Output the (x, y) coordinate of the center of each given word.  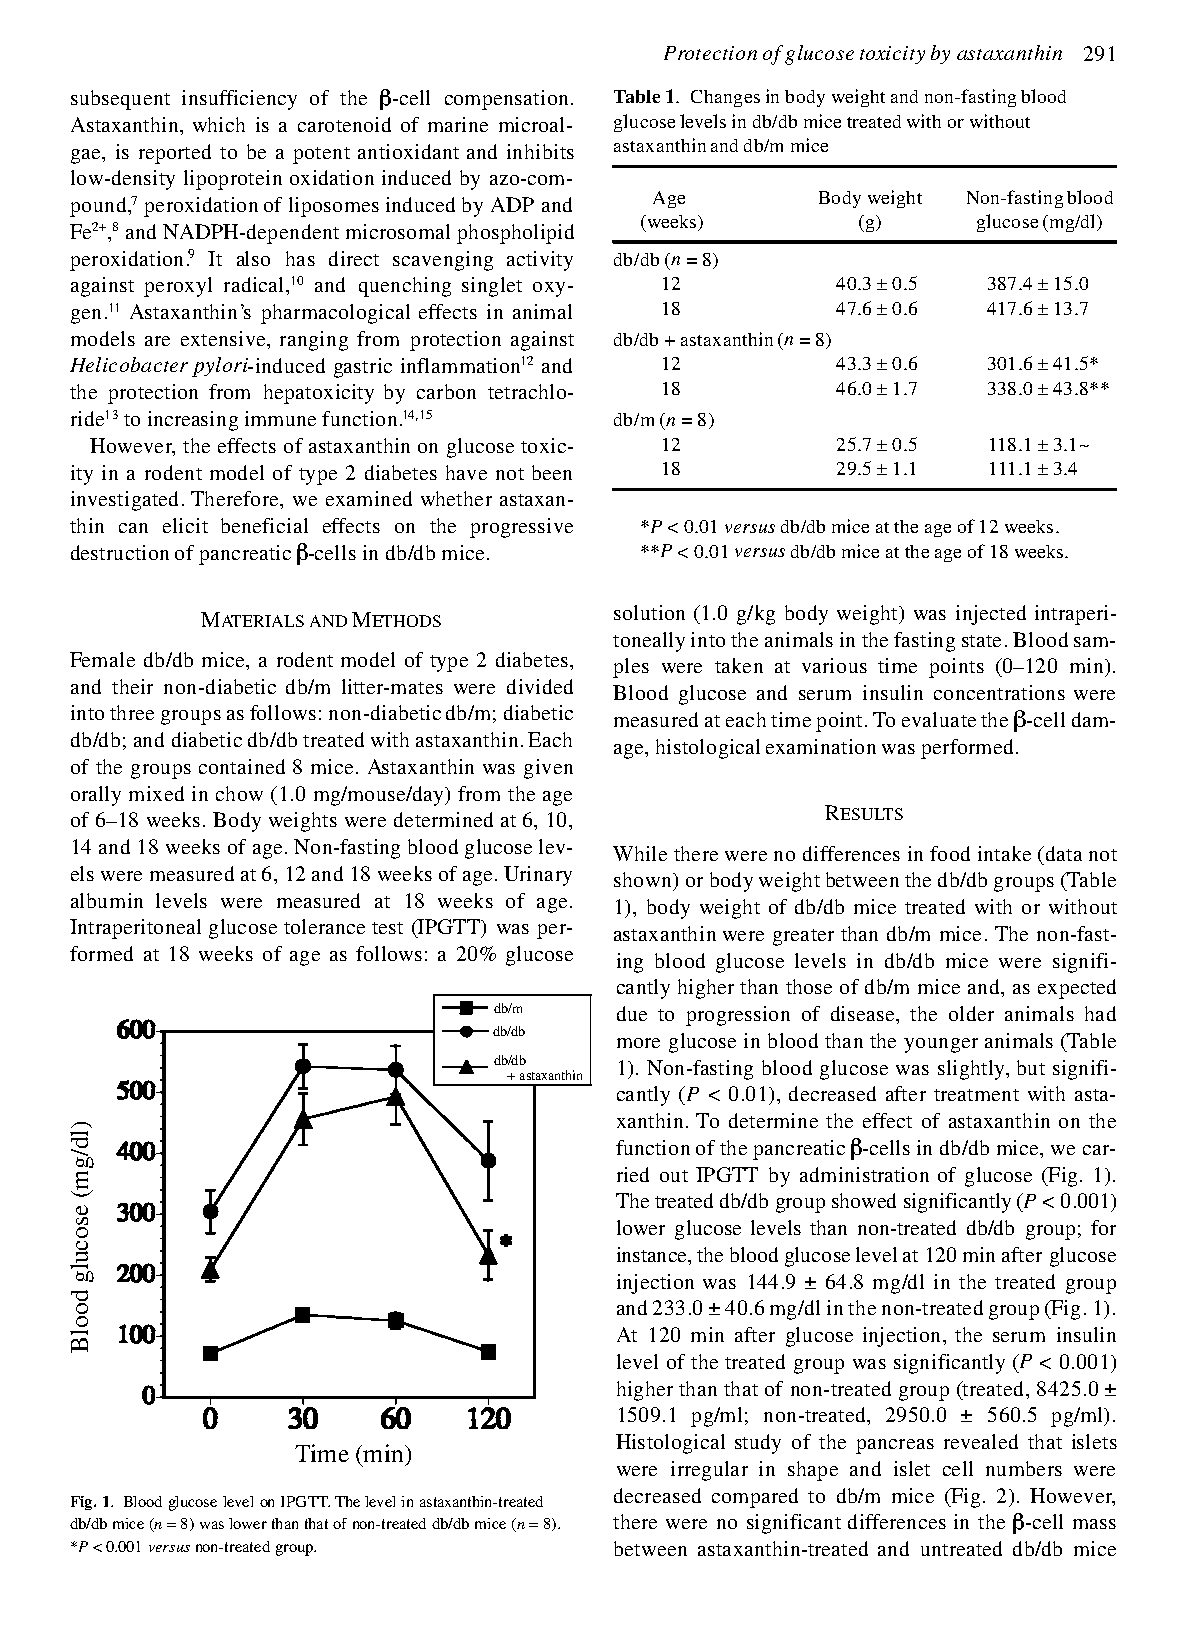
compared (755, 1498)
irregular (709, 1471)
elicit (185, 525)
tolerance (324, 926)
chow (239, 793)
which (219, 124)
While (640, 853)
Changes (725, 98)
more (638, 1043)
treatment (976, 1095)
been (552, 472)
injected (991, 615)
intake (1004, 853)
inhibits (540, 151)
